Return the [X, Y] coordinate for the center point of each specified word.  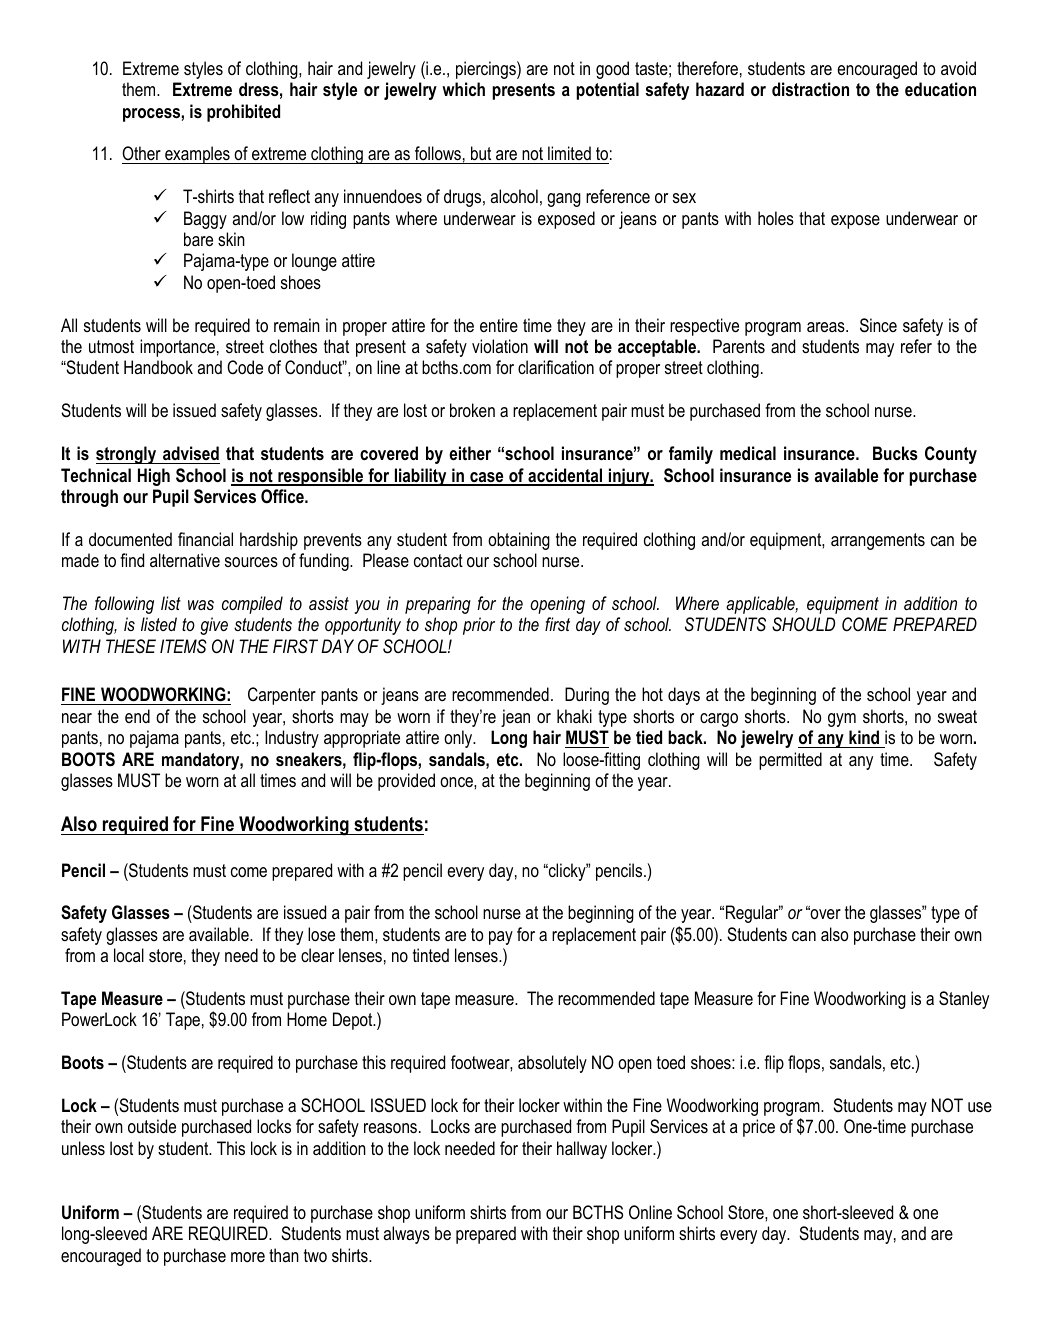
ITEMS [183, 646]
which [463, 89]
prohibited [243, 113]
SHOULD [803, 624]
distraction [810, 89]
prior [479, 626]
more [248, 1257]
